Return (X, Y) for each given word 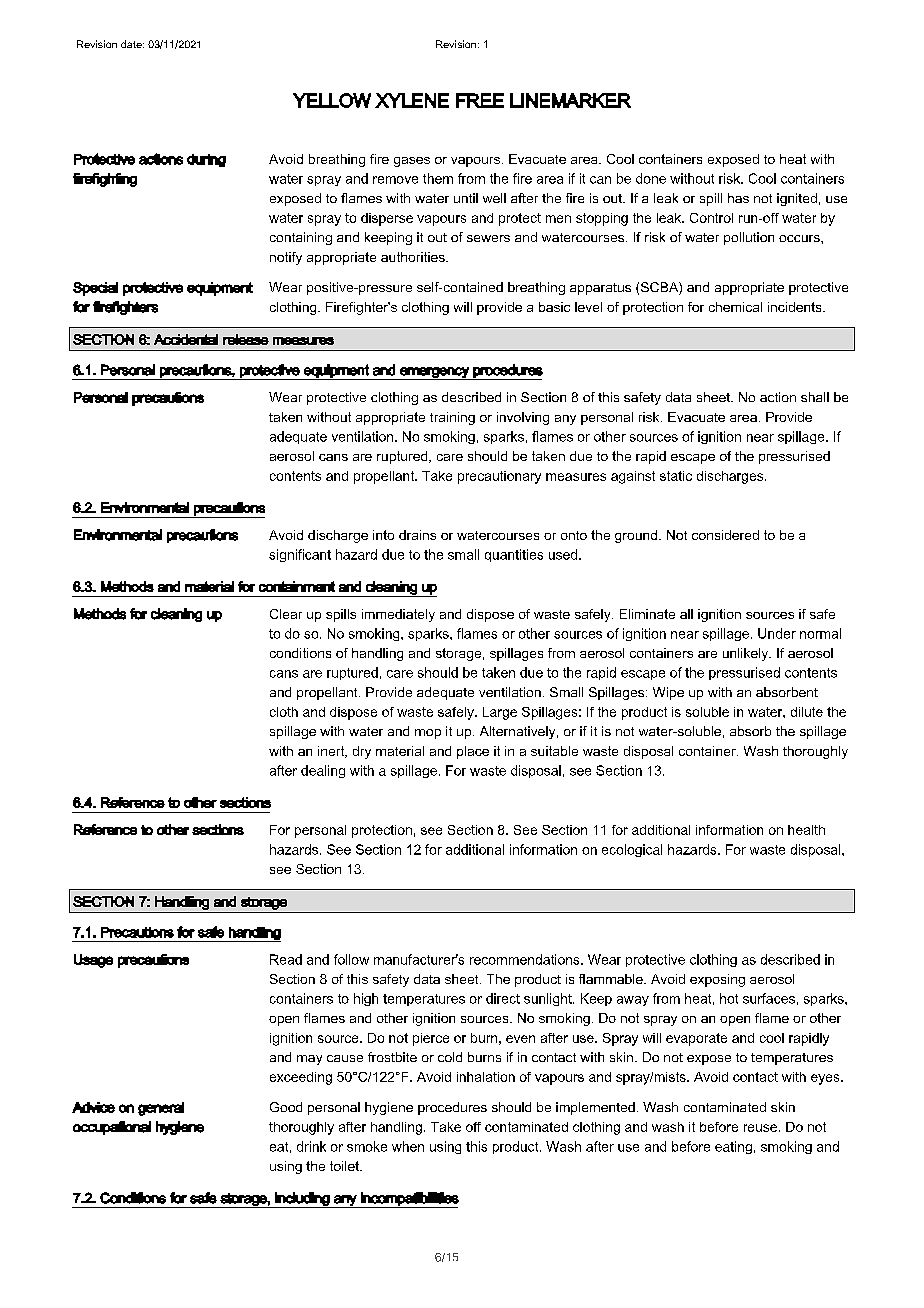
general (161, 1109)
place (473, 752)
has (738, 198)
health (806, 830)
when (408, 1146)
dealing (323, 771)
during (206, 160)
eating (733, 1147)
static (676, 476)
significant (300, 555)
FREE (480, 100)
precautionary (499, 477)
